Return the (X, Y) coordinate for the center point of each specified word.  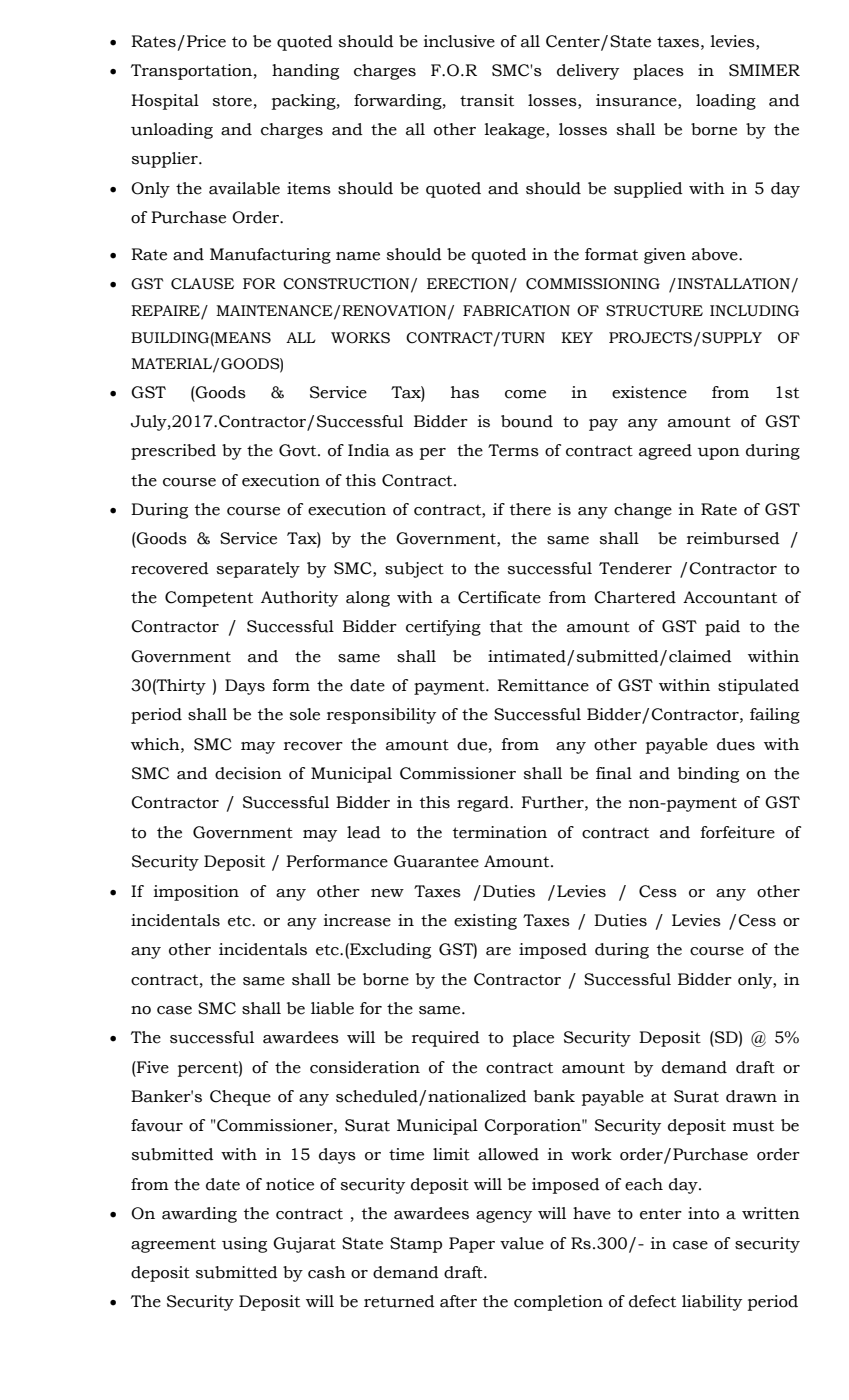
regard (484, 804)
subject (414, 570)
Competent (209, 599)
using (244, 1245)
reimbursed (733, 538)
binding (708, 775)
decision (248, 773)
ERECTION (469, 284)
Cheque (240, 1098)
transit (487, 100)
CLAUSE (202, 284)
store (232, 101)
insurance (637, 100)
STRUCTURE (654, 311)
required (446, 1039)
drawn (751, 1096)
